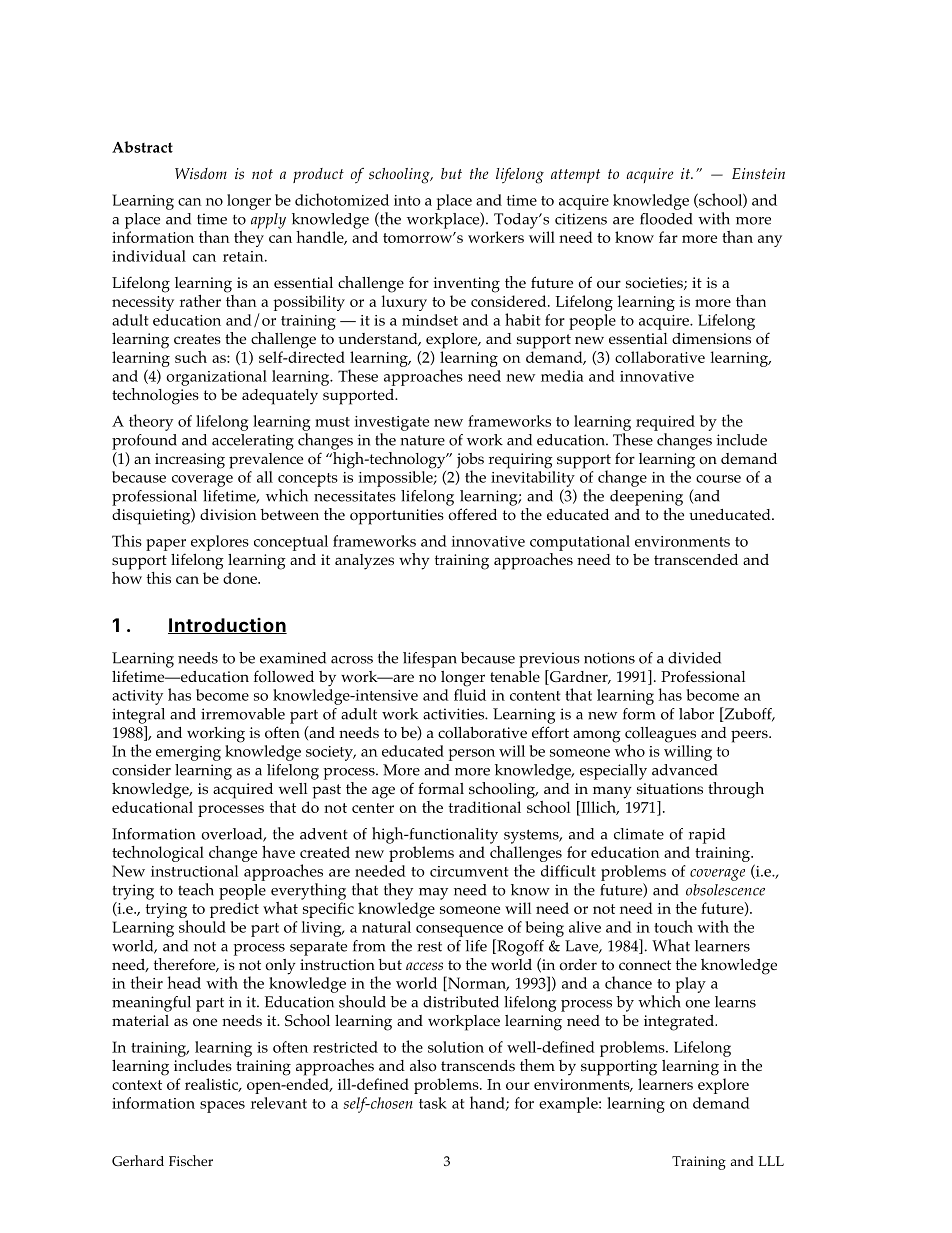  Describe the element at coordinates (666, 219) in the screenshot. I see `flooded` at that location.
